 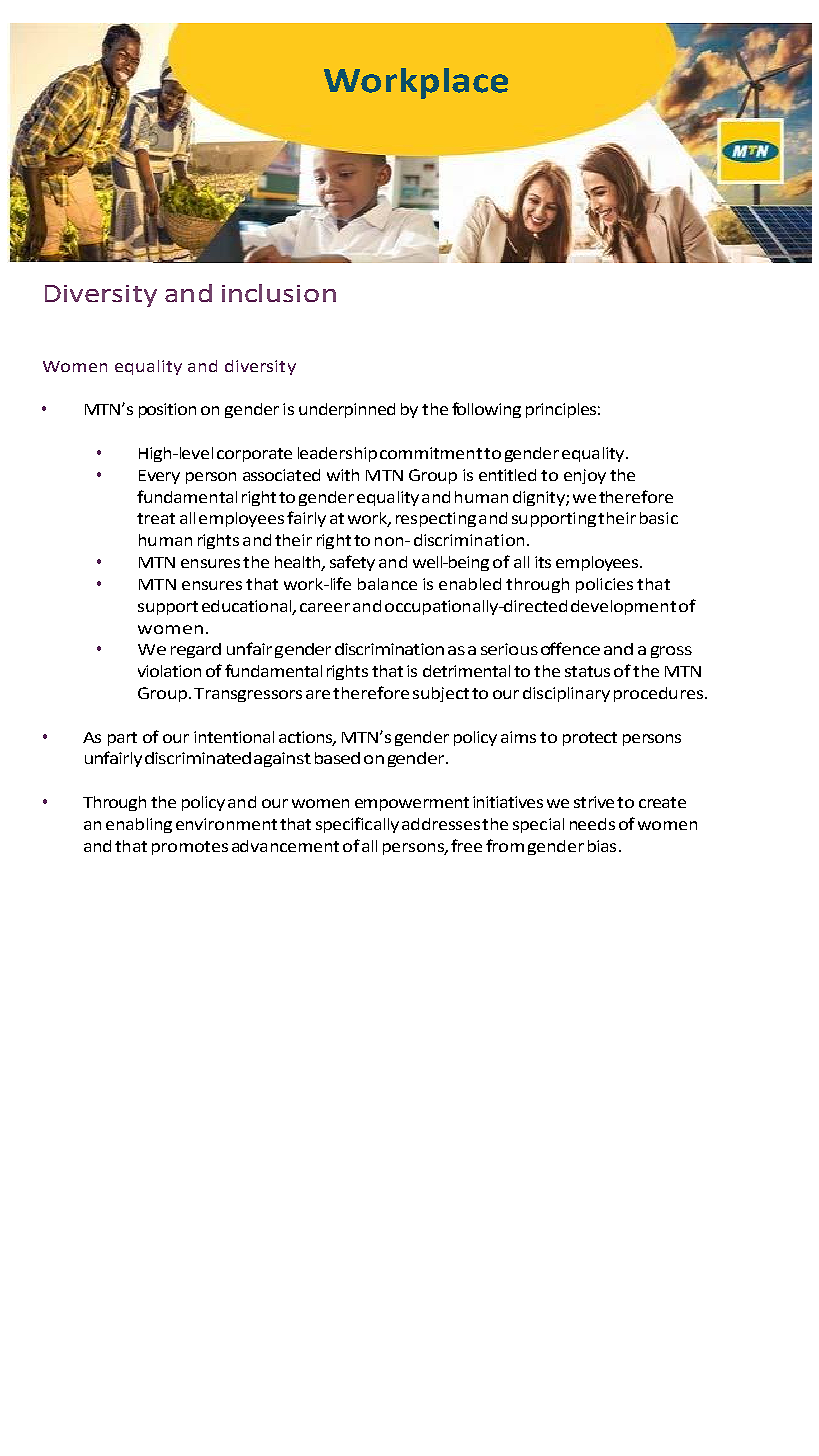 I want to click on Every, so click(x=159, y=477).
